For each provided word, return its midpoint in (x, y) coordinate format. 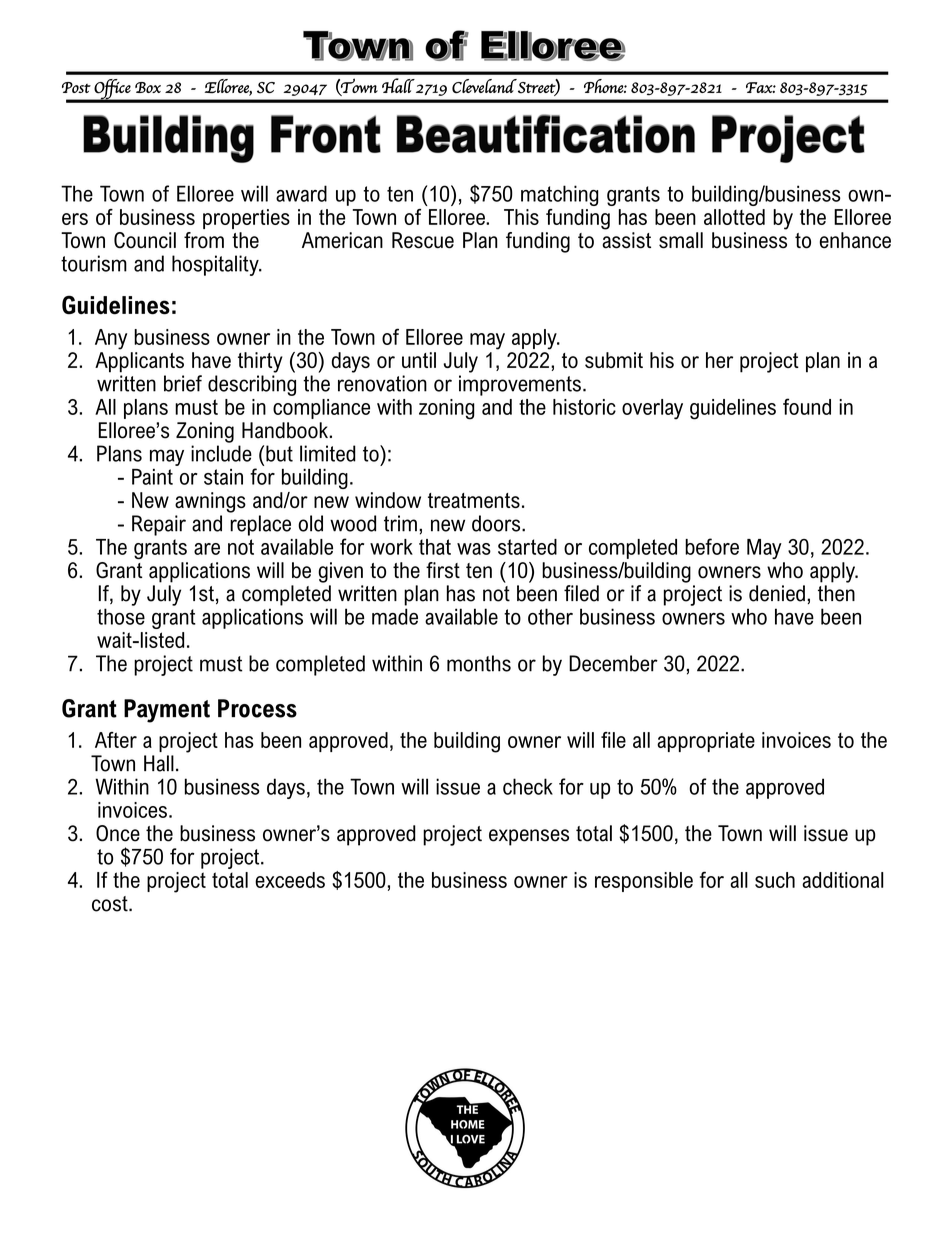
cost (111, 904)
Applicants (139, 362)
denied (777, 593)
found (807, 406)
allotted (734, 217)
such (775, 880)
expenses (529, 837)
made (395, 616)
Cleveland (484, 86)
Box (148, 87)
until (419, 360)
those (121, 616)
